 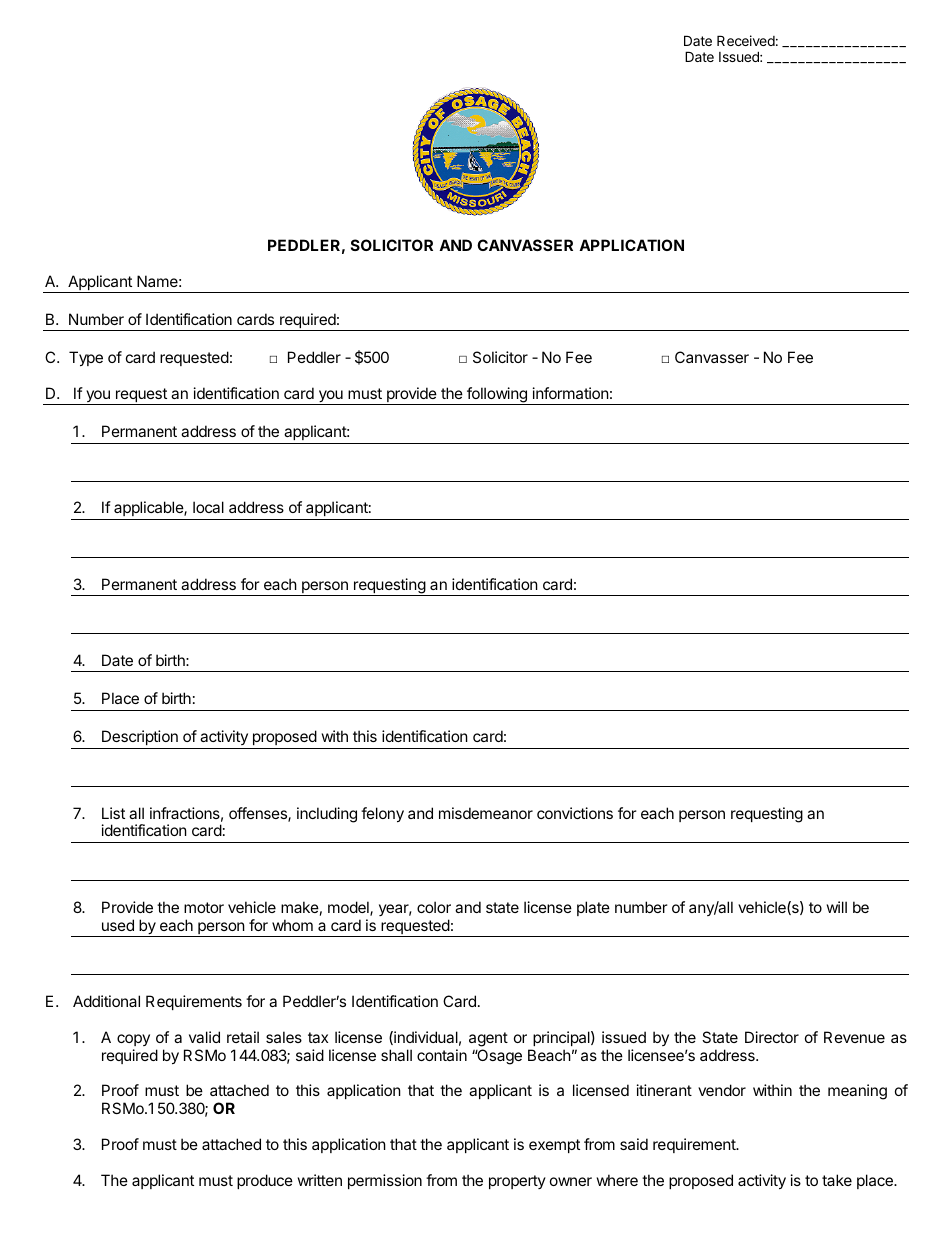 I want to click on Type, so click(x=86, y=358).
